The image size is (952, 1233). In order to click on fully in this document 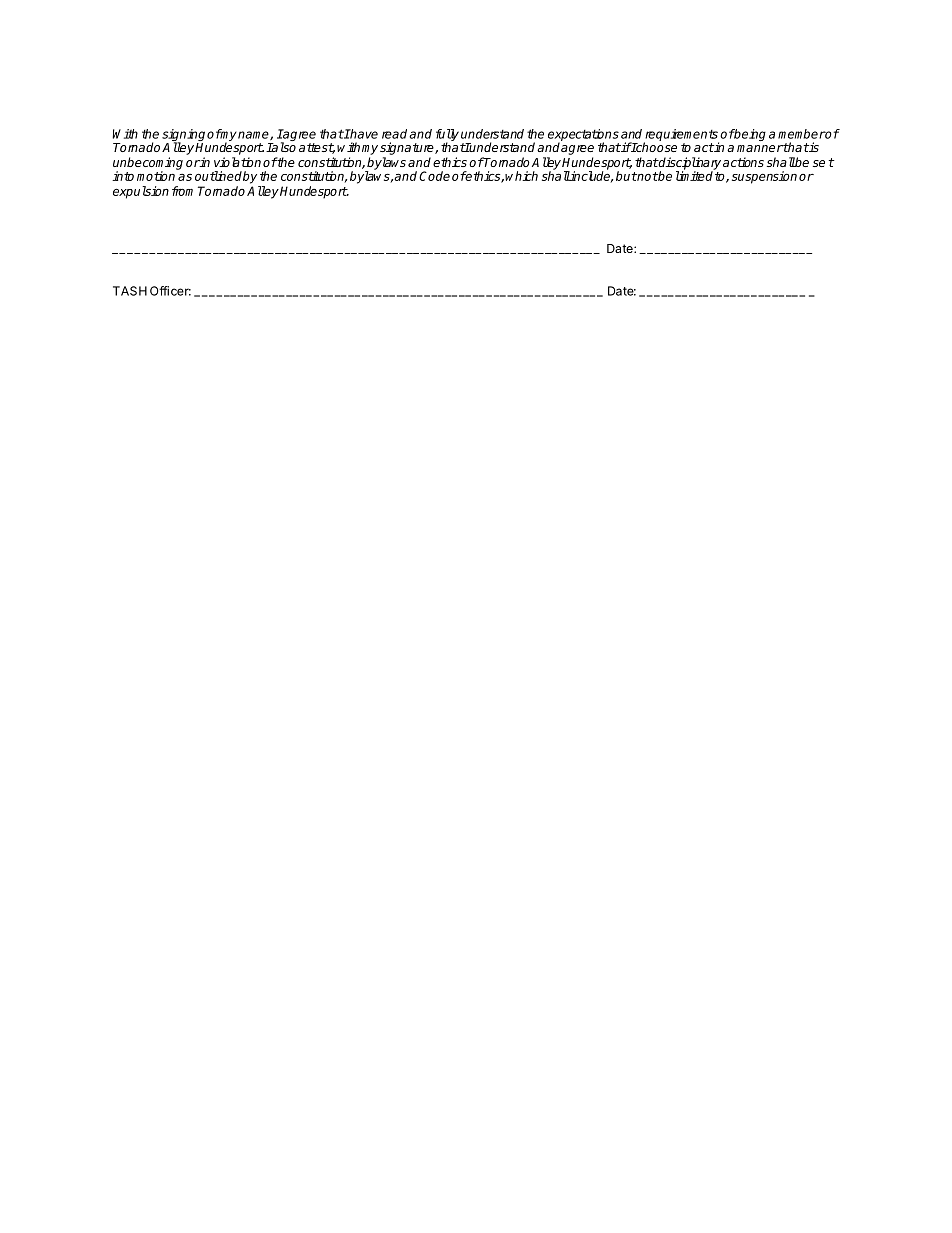, I will do `click(447, 136)`.
